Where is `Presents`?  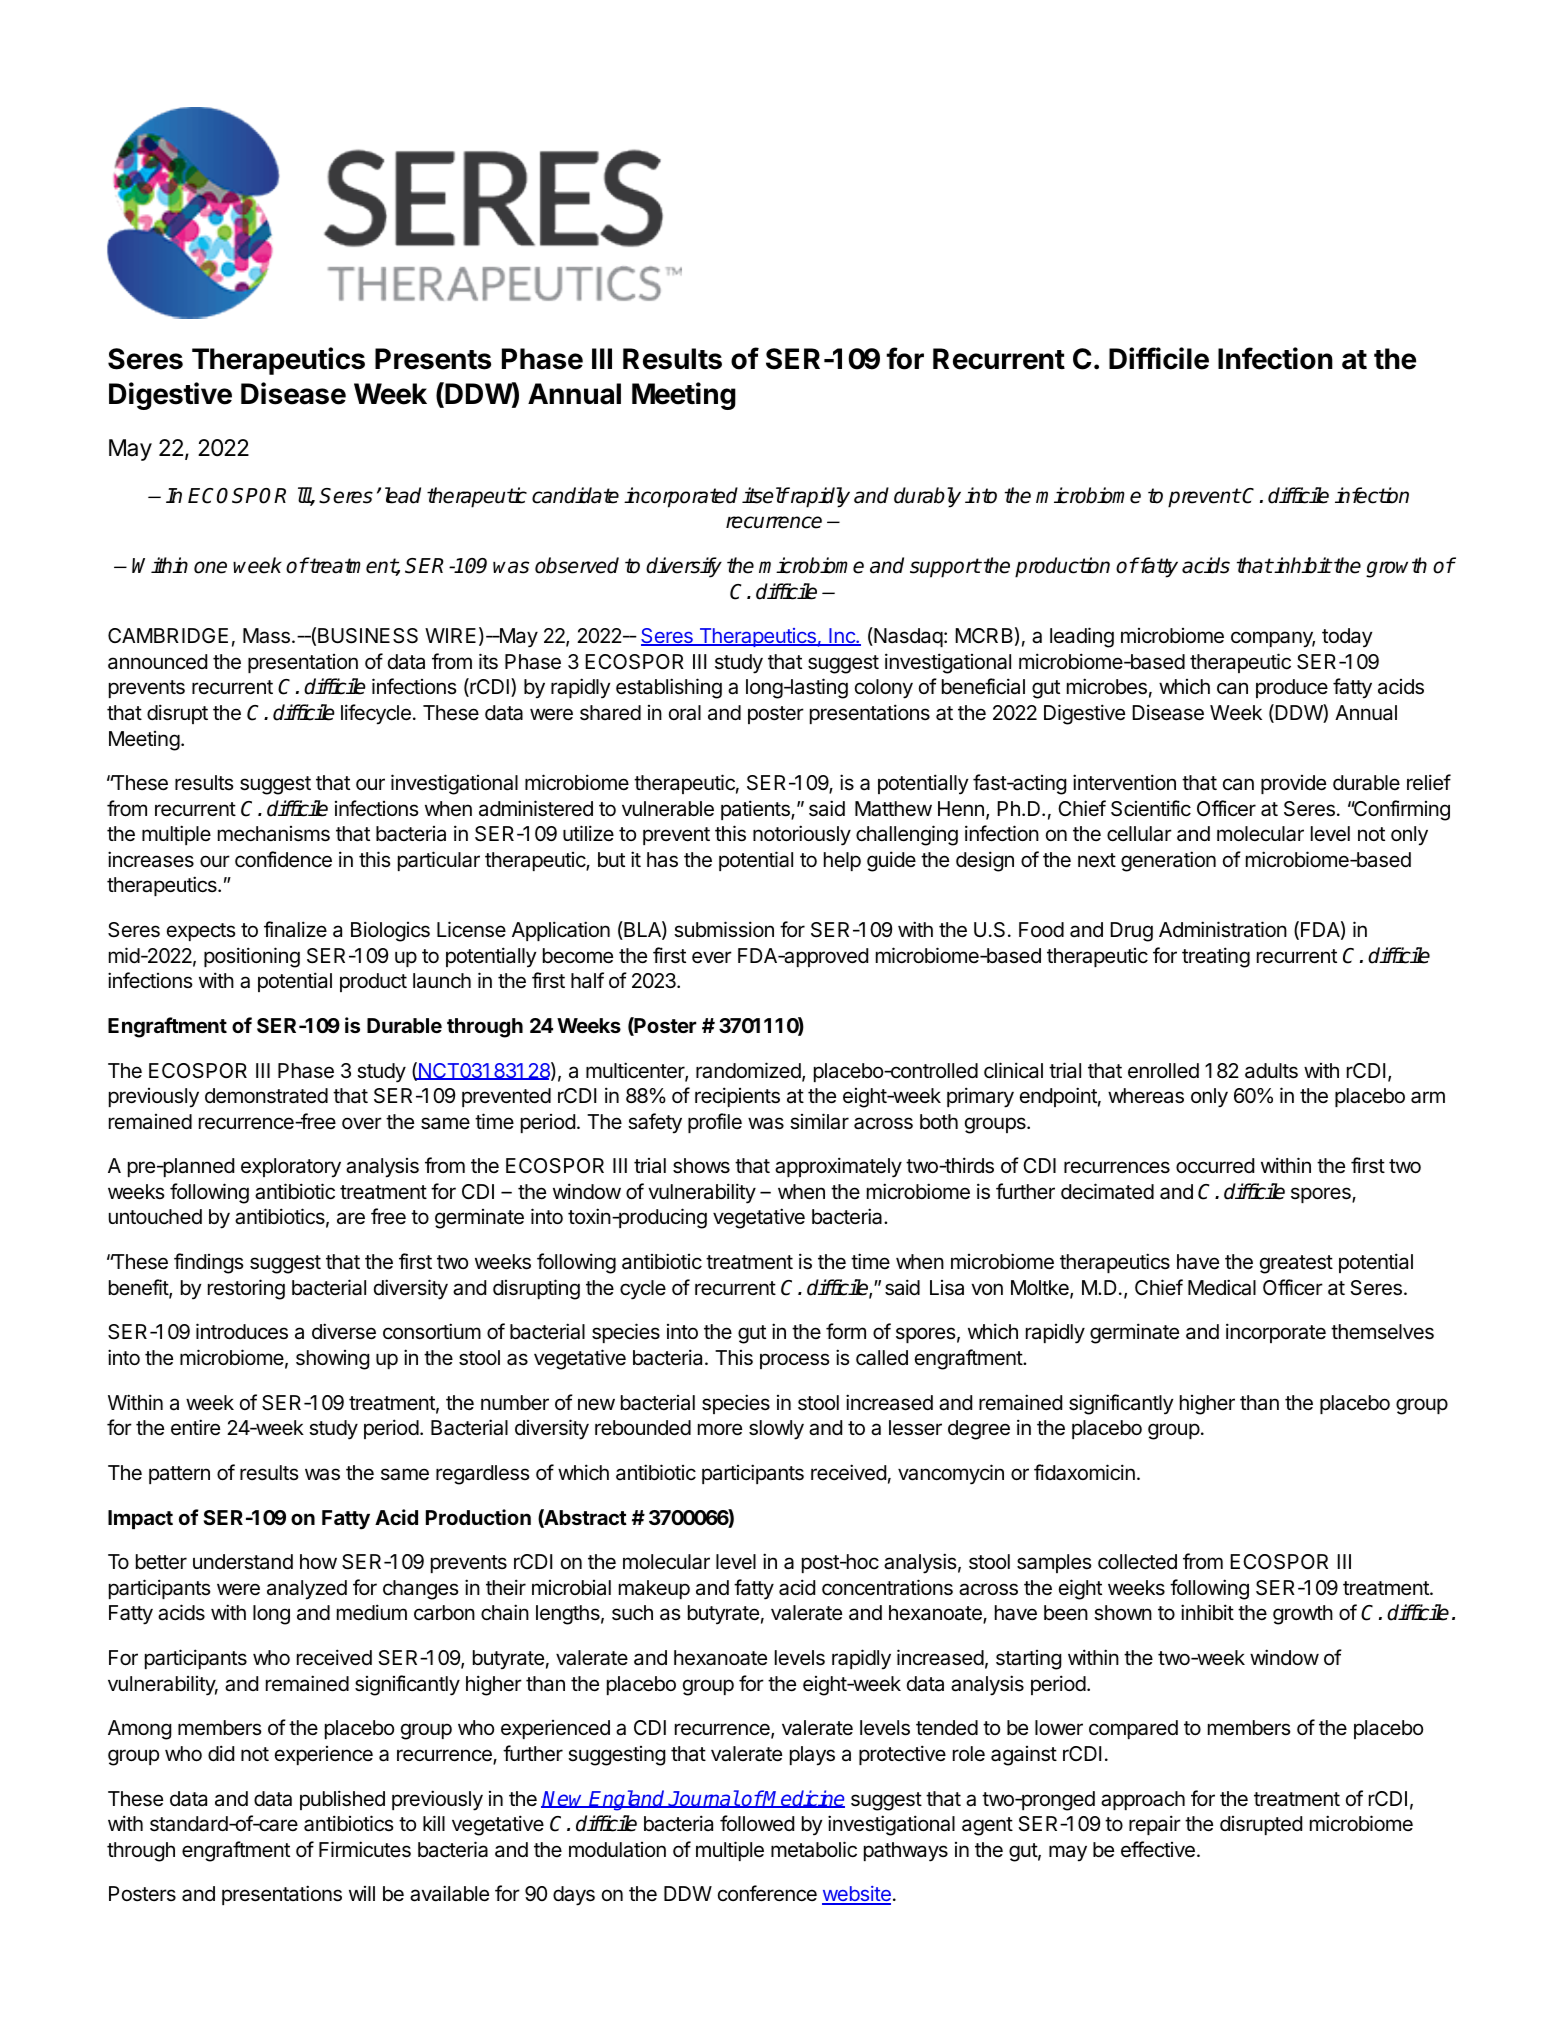 Presents is located at coordinates (433, 359).
